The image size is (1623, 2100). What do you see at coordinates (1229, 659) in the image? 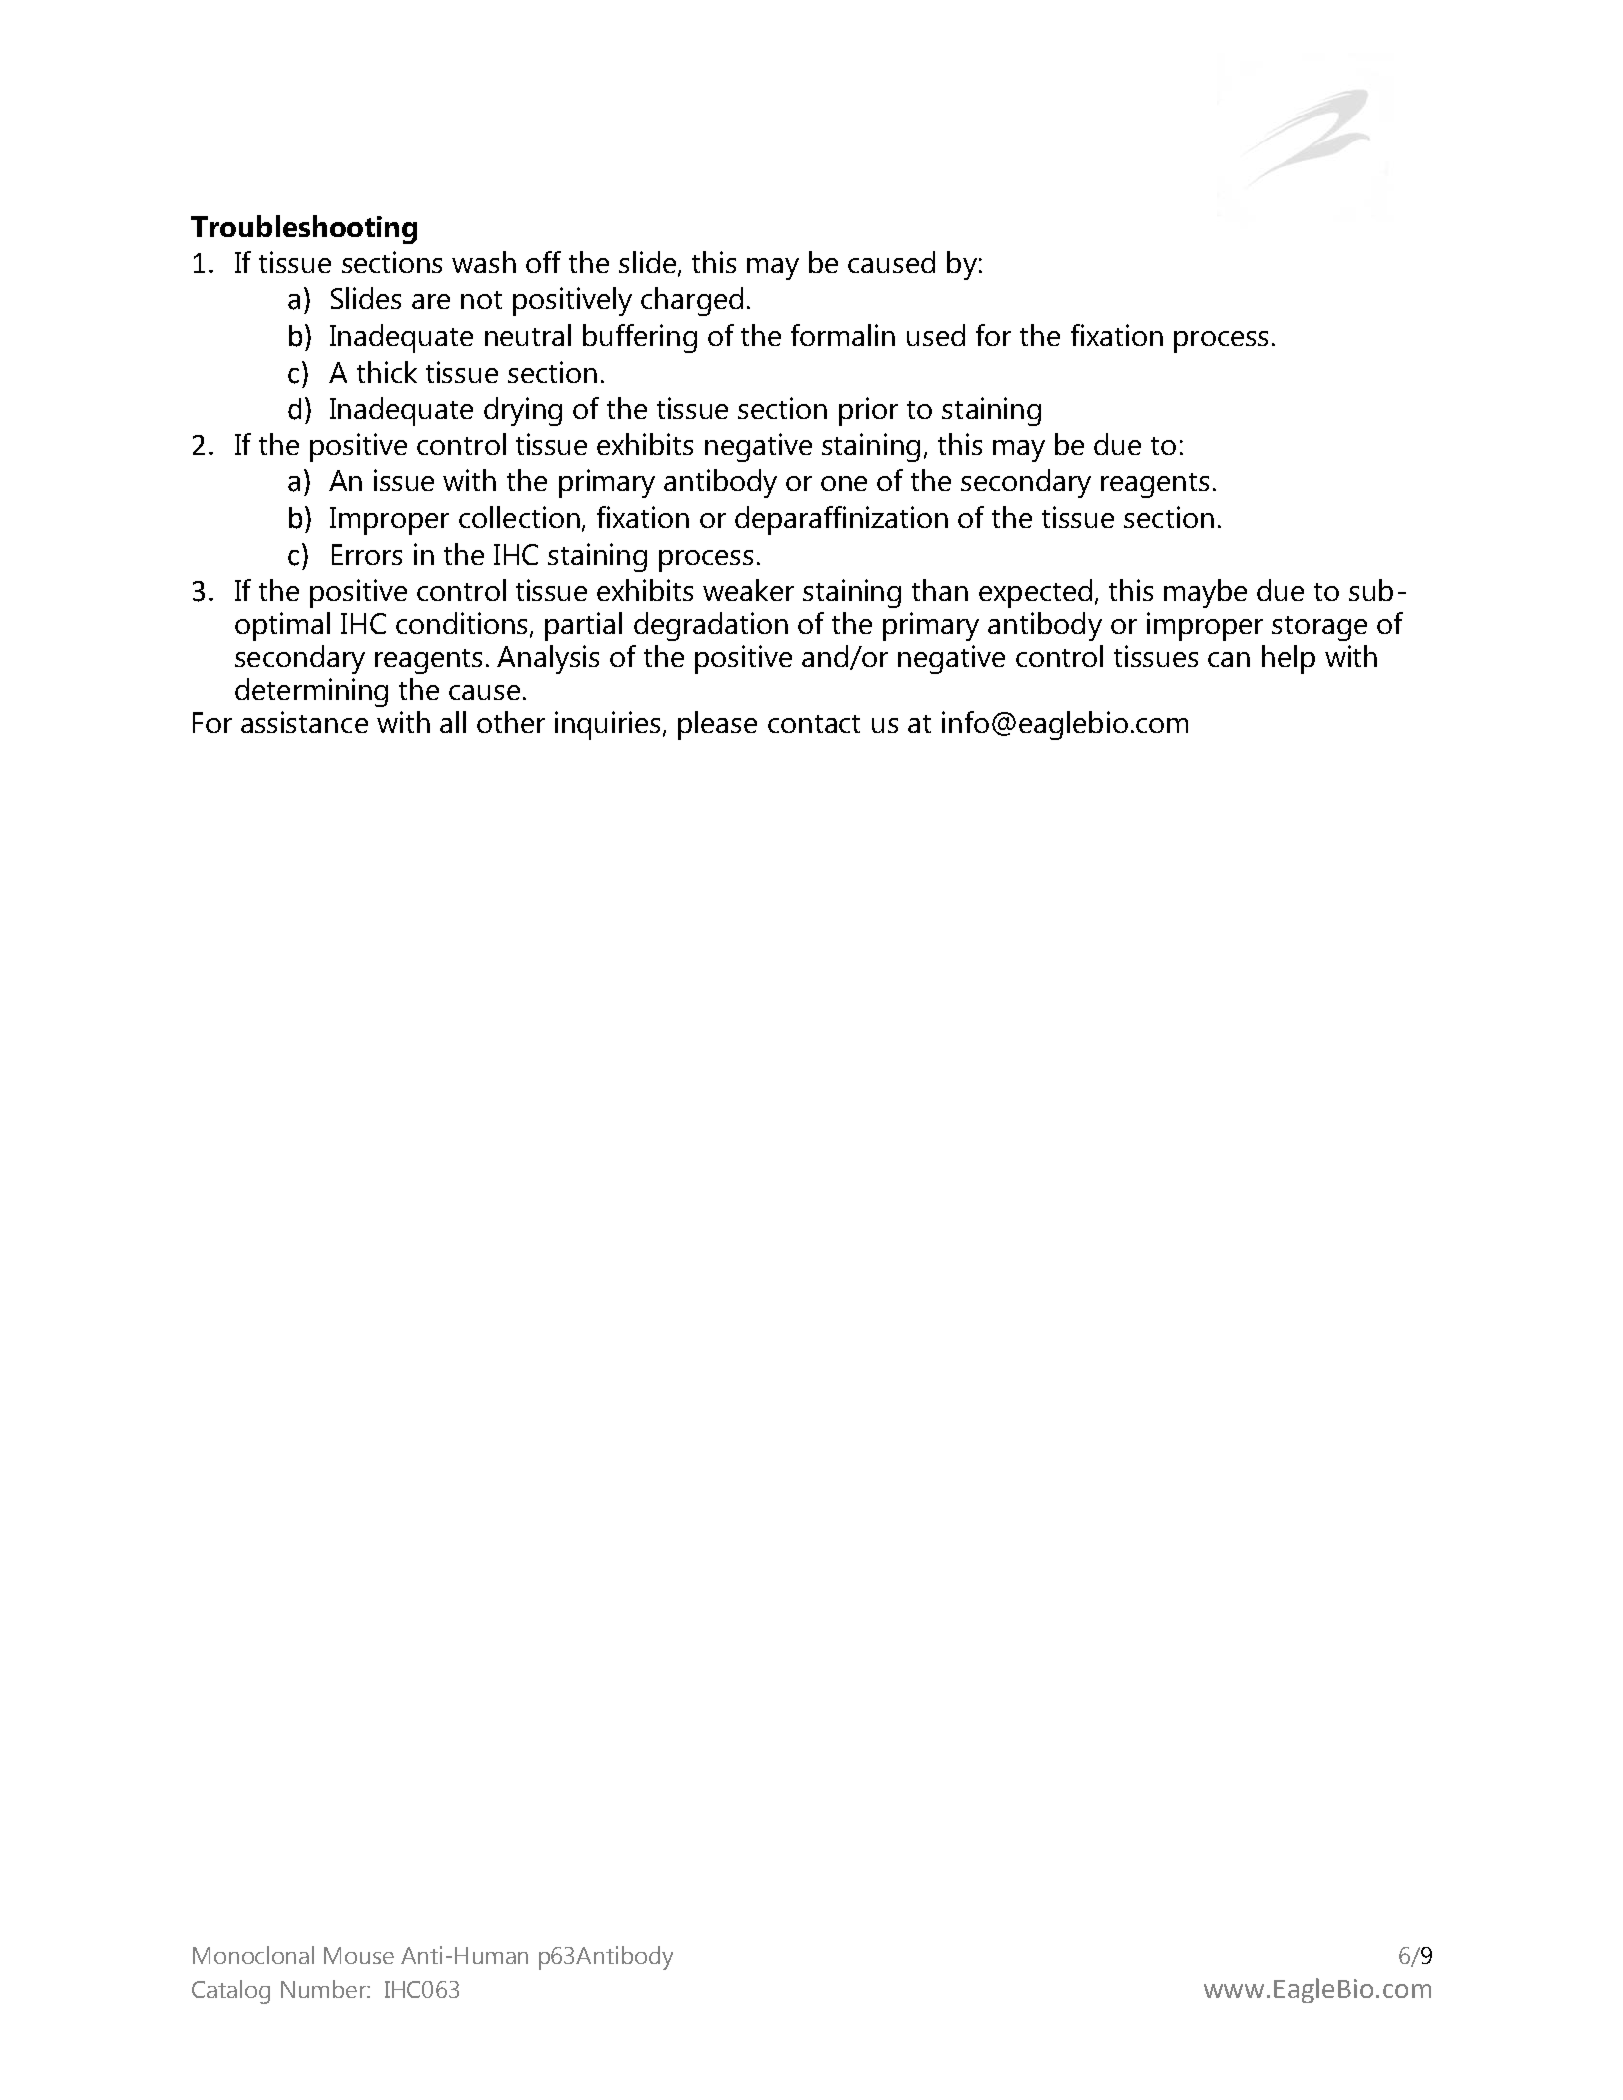
I see `can` at bounding box center [1229, 659].
